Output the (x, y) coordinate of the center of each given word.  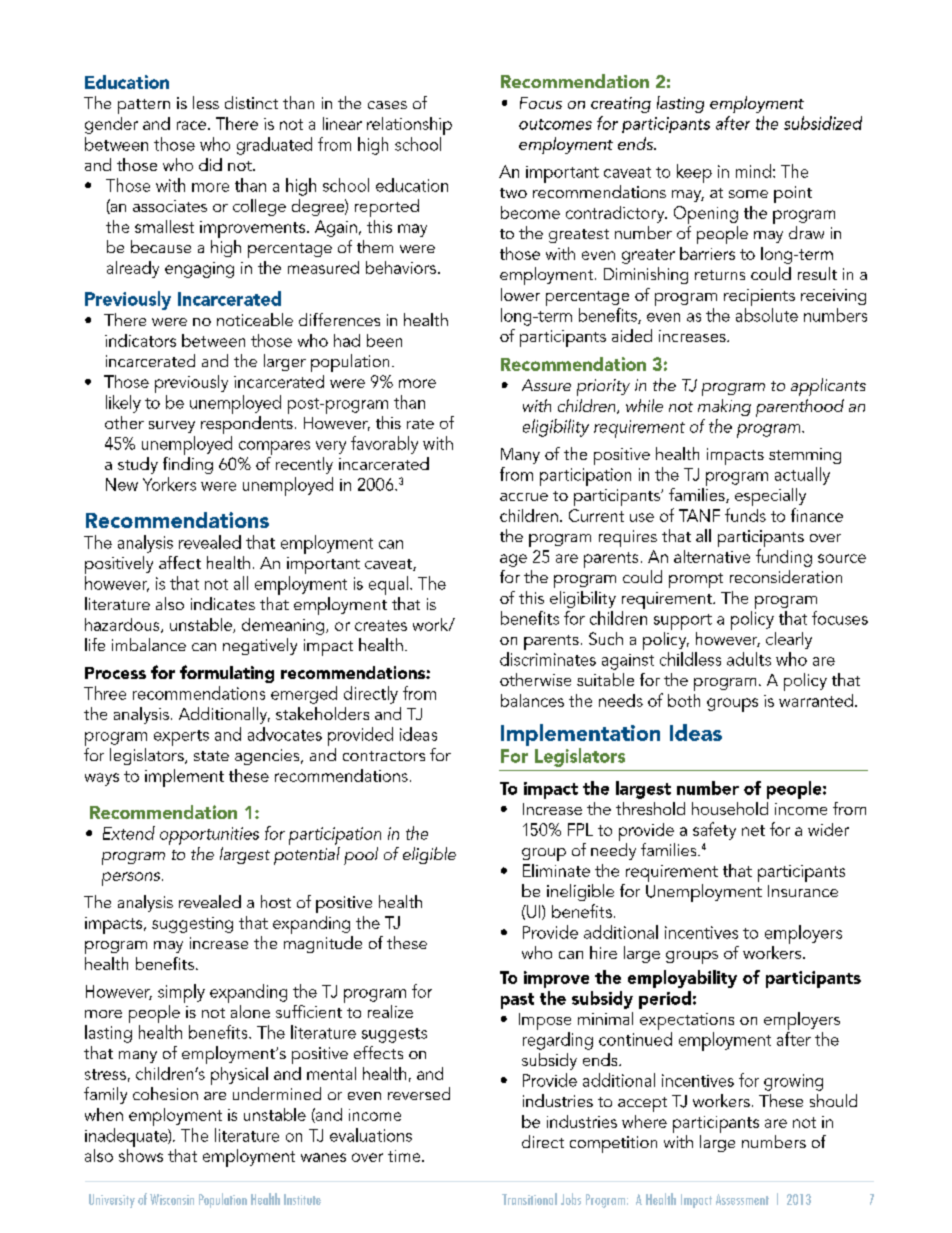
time (405, 1156)
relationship (409, 126)
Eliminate (556, 870)
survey (172, 427)
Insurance (803, 891)
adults (749, 659)
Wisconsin (172, 1199)
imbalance (149, 644)
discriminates (548, 659)
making (724, 407)
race (193, 125)
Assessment (742, 1199)
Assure (546, 385)
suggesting (192, 925)
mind (753, 171)
